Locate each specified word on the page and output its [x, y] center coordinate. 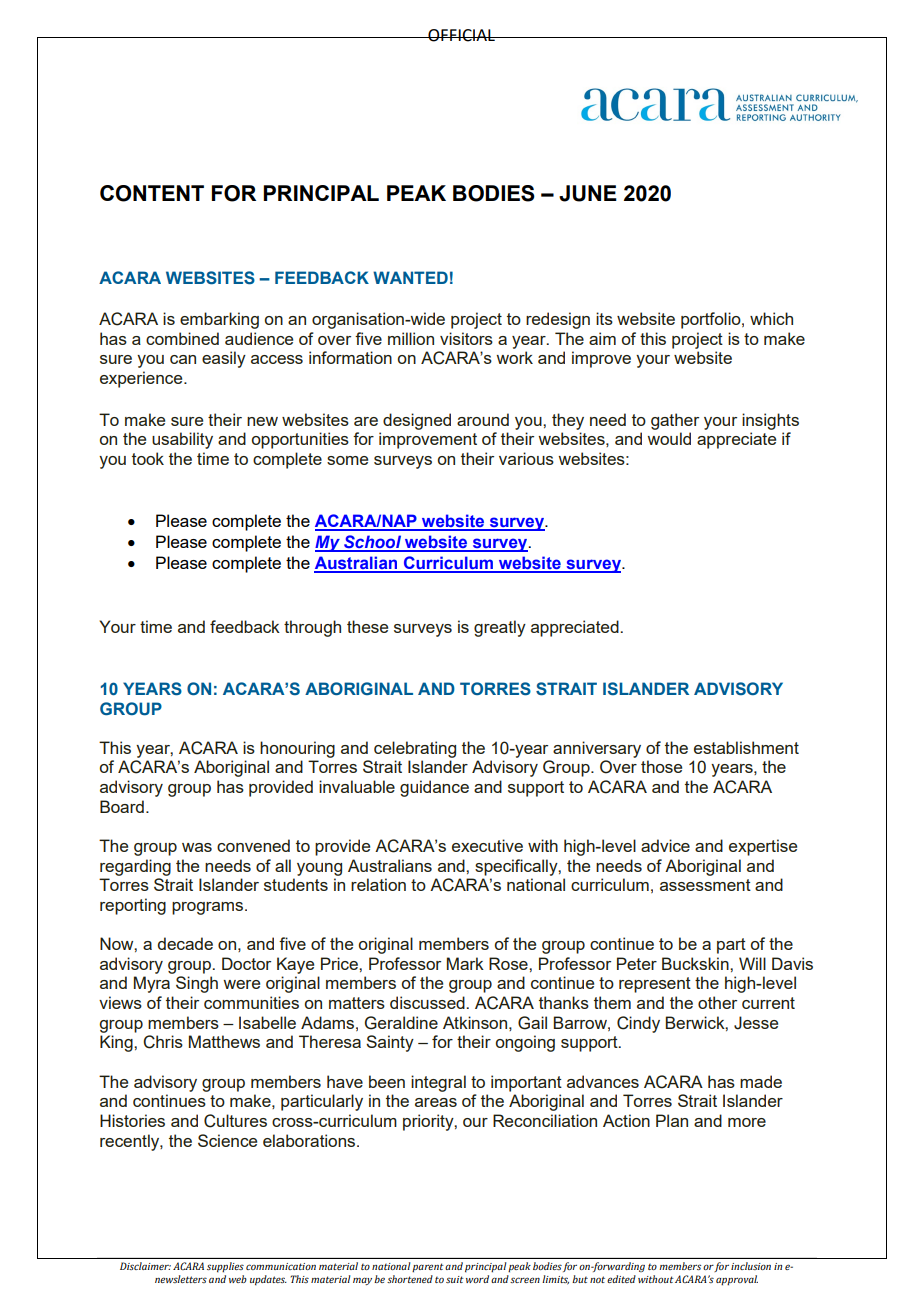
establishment [746, 747]
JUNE [588, 193]
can [183, 359]
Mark [465, 963]
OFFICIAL [461, 35]
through [312, 628]
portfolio [712, 320]
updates [268, 1280]
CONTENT [152, 193]
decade [185, 943]
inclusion [751, 1266]
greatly [500, 628]
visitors [466, 338]
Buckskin [696, 963]
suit [455, 1279]
